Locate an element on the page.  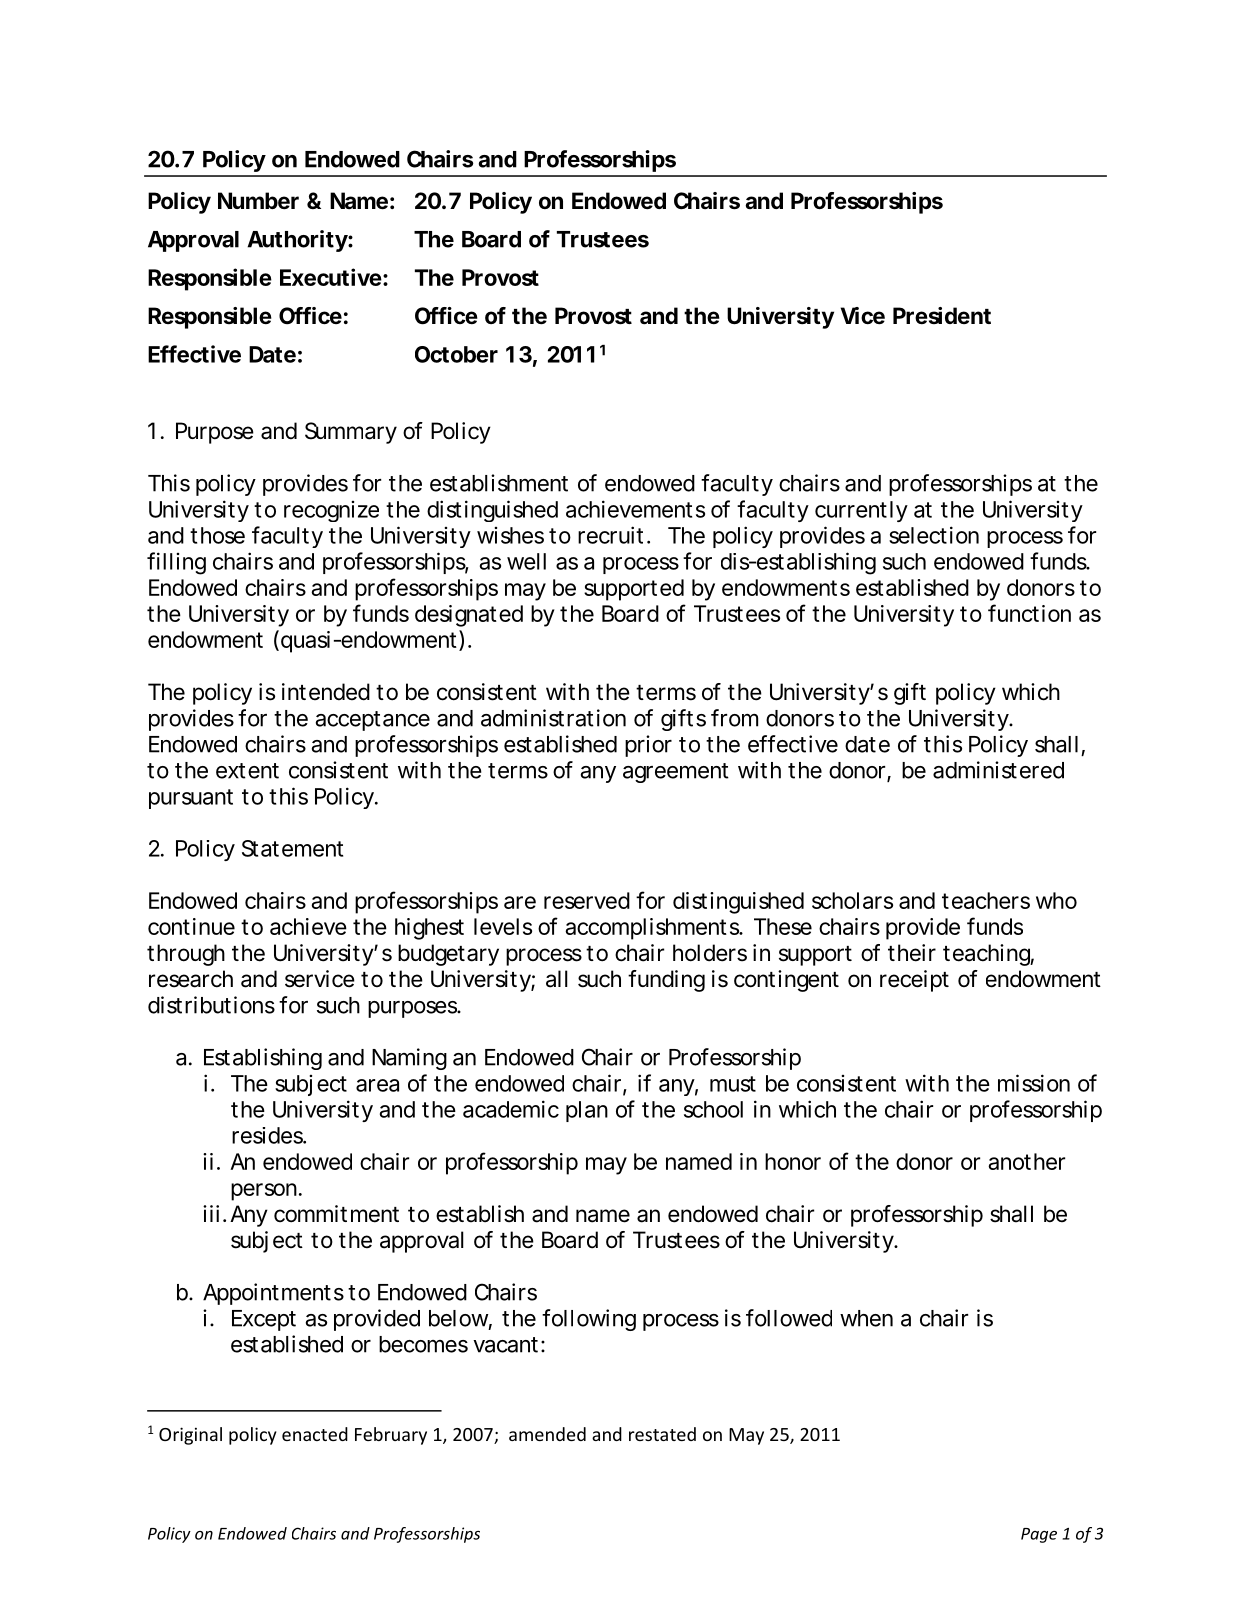
reserved is located at coordinates (587, 900).
